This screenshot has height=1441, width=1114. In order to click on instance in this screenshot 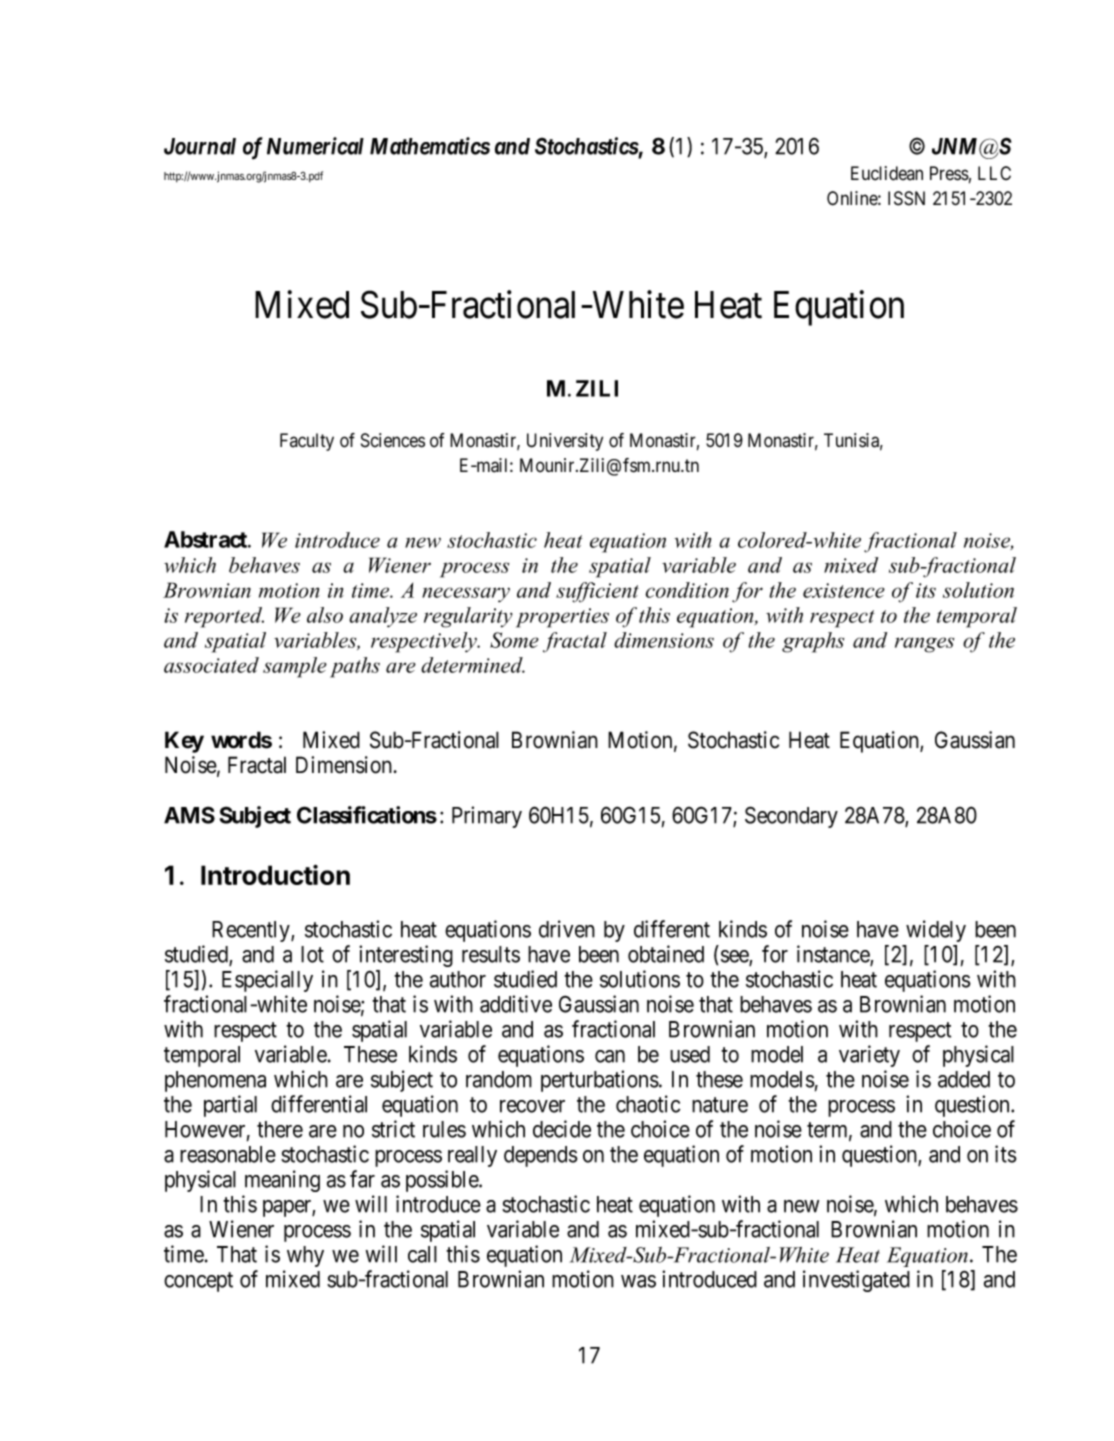, I will do `click(834, 955)`.
